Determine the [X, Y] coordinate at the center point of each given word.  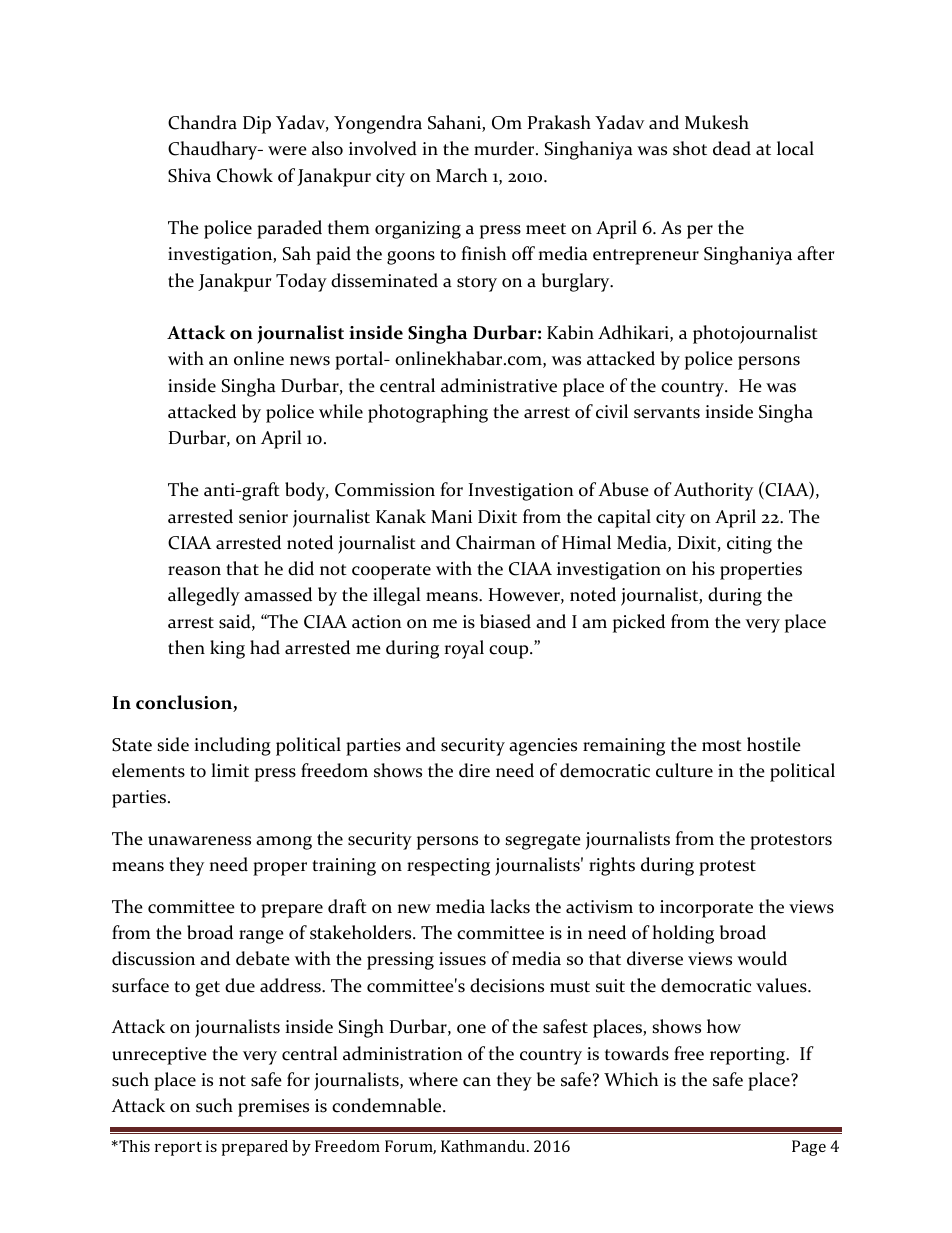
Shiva [189, 175]
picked [639, 623]
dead [732, 148]
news [310, 361]
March [461, 175]
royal [464, 649]
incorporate [706, 909]
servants [667, 413]
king [227, 649]
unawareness [199, 841]
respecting [448, 867]
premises [273, 1108]
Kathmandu [484, 1146]
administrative [499, 385]
